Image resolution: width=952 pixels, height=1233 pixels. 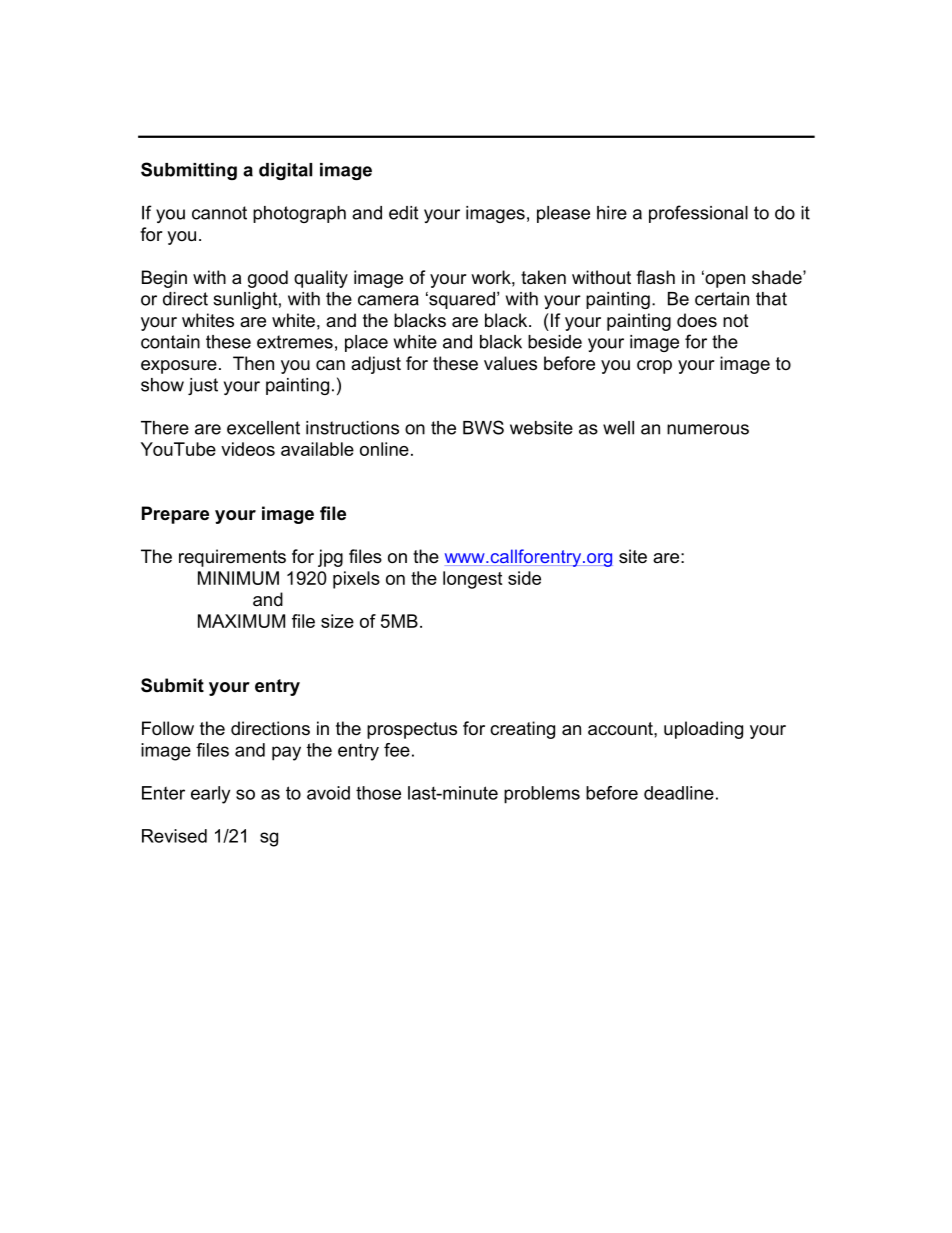 I want to click on numerous, so click(x=708, y=429).
